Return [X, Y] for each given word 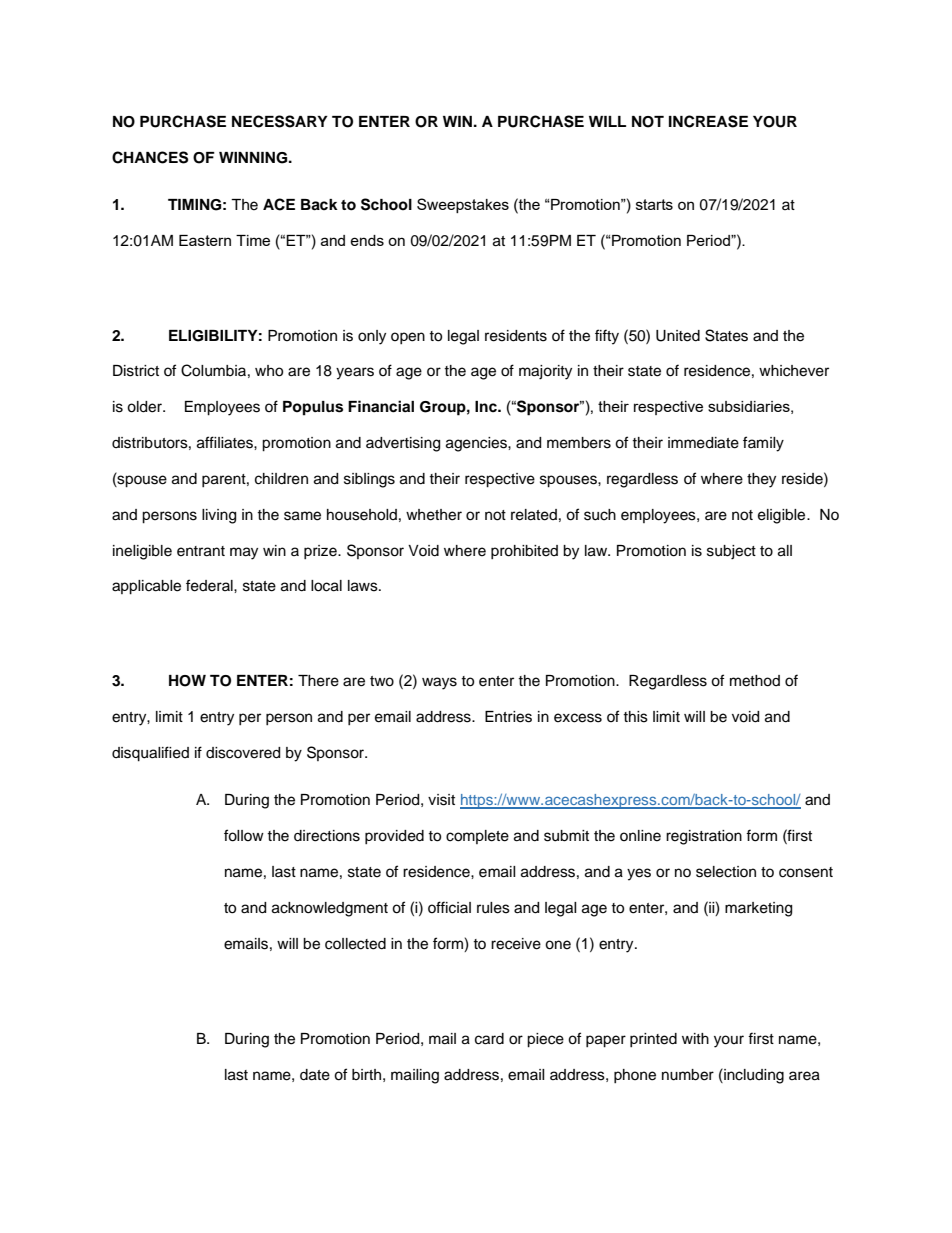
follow [244, 835]
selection [726, 872]
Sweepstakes [463, 205]
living [219, 516]
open [408, 338]
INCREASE [708, 121]
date [315, 1075]
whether [434, 515]
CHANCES [150, 157]
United [678, 336]
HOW [187, 681]
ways [439, 683]
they [761, 480]
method [755, 681]
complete [477, 837]
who [269, 371]
